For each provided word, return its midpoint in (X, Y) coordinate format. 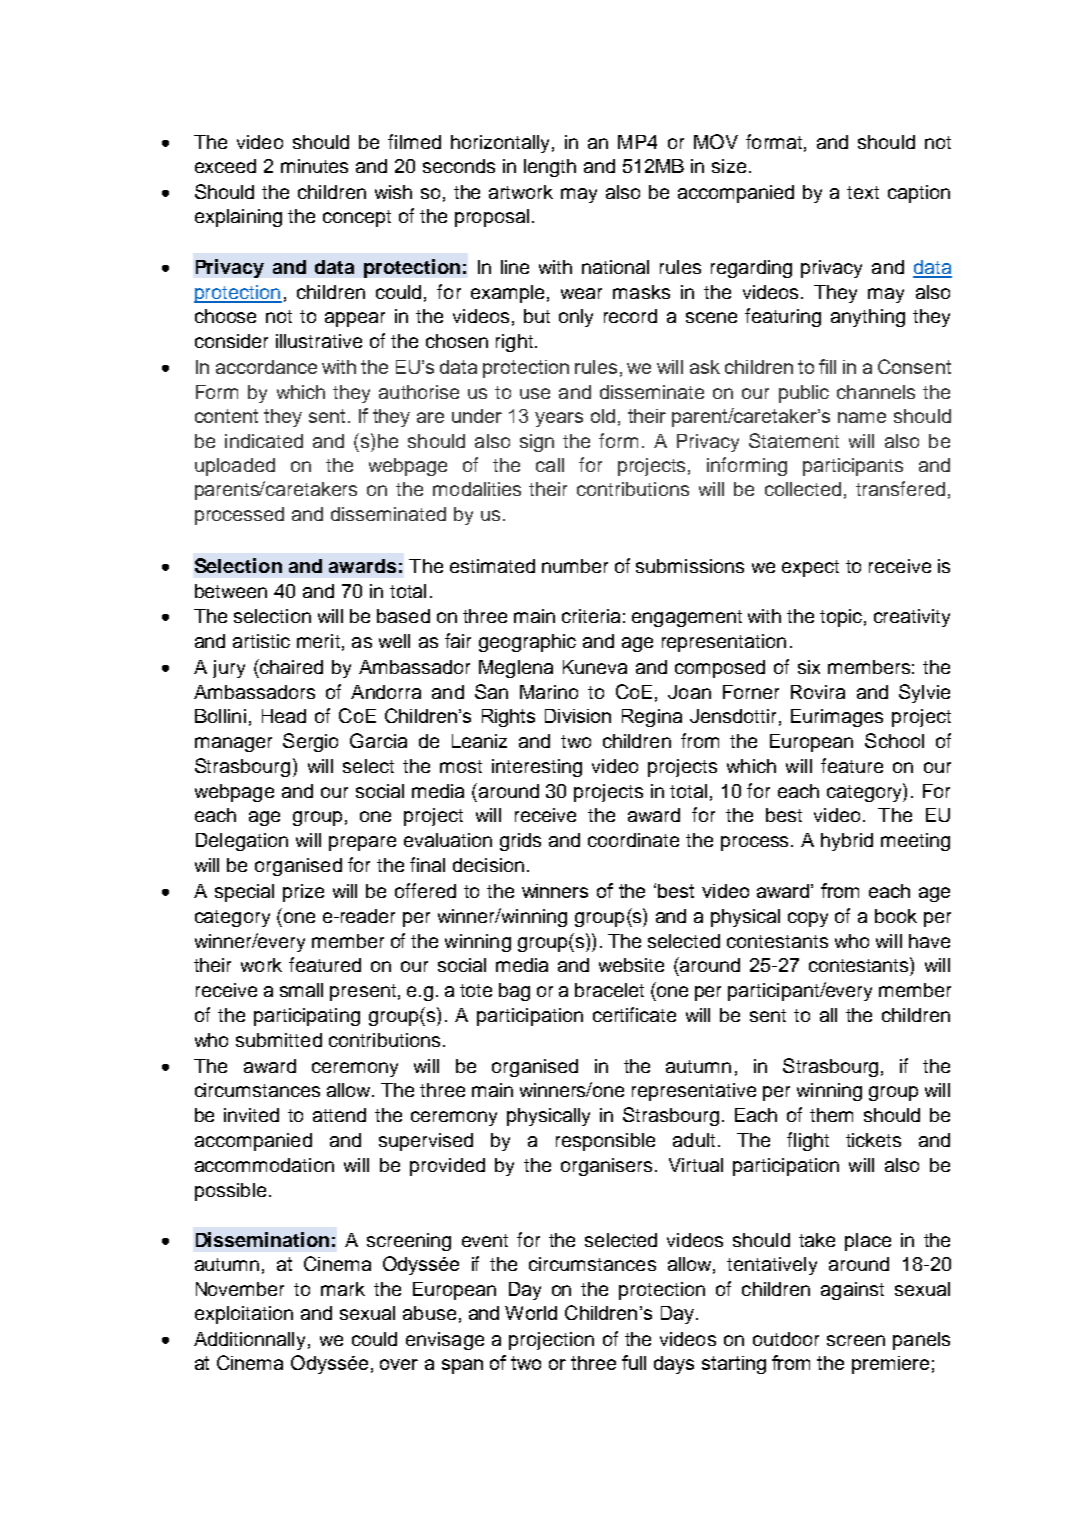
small (301, 990)
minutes (314, 166)
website (631, 965)
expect (810, 568)
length (550, 168)
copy (808, 919)
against (852, 1291)
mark (343, 1289)
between (231, 591)
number (575, 566)
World (531, 1313)
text (863, 192)
